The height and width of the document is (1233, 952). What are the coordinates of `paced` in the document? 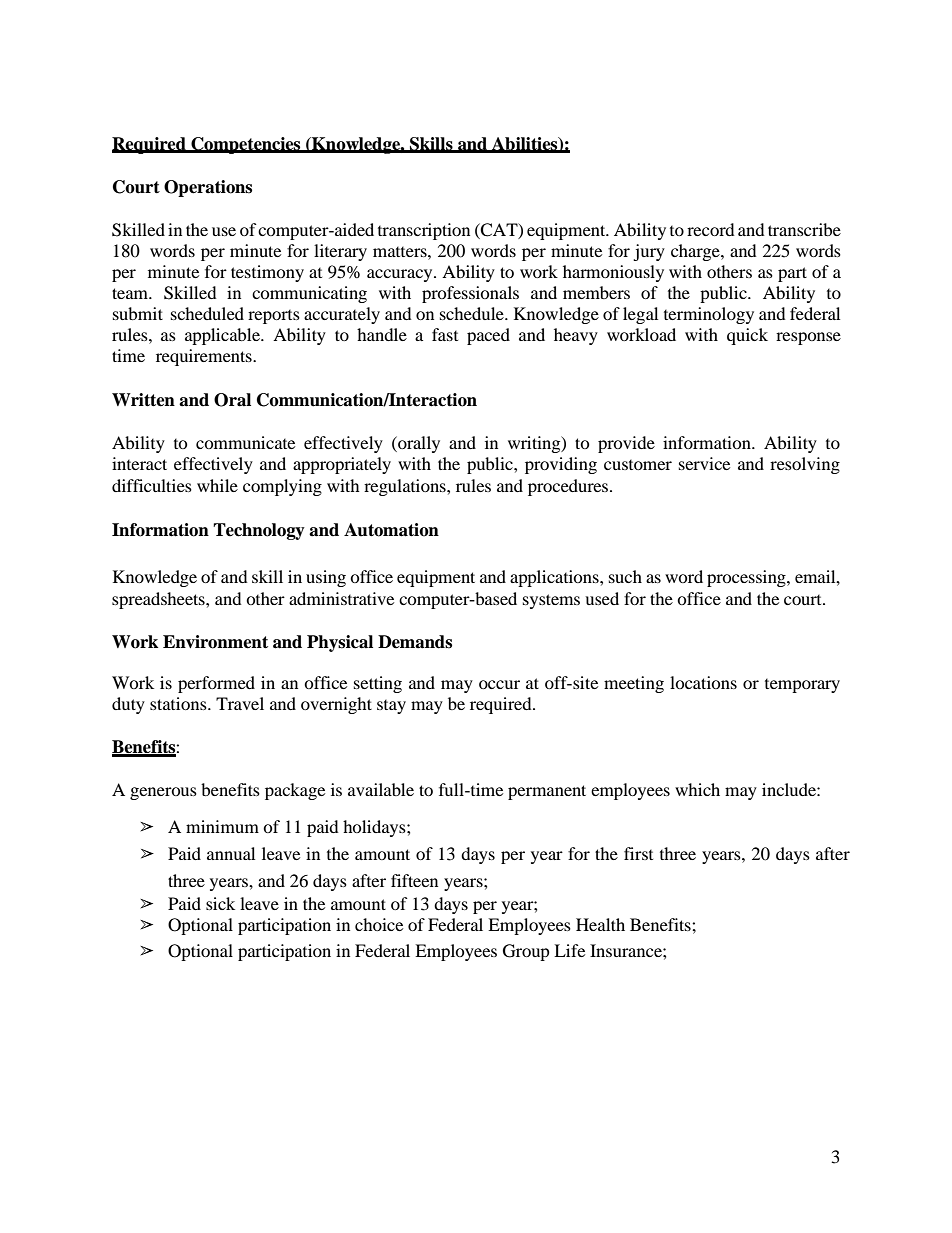 It's located at (488, 336).
